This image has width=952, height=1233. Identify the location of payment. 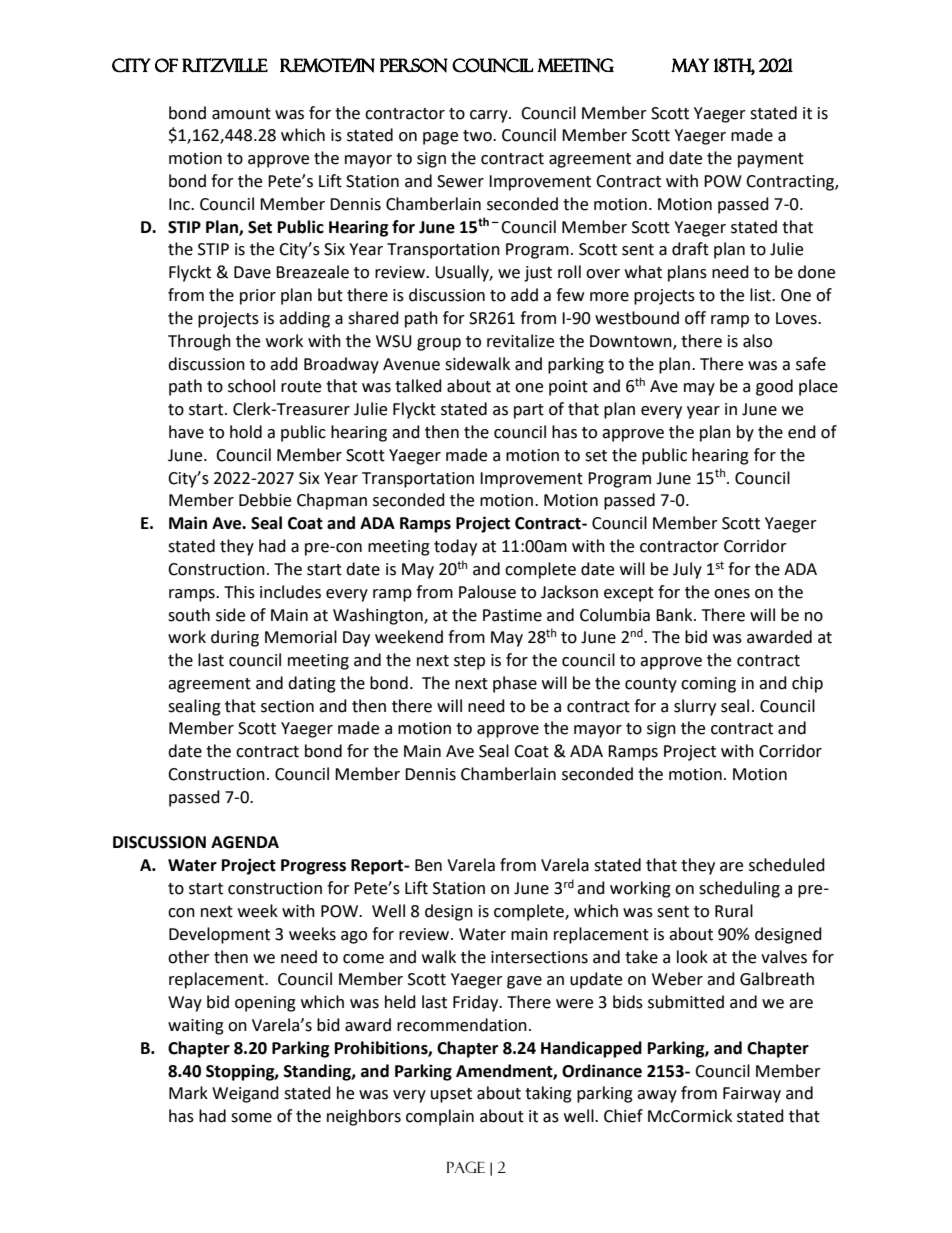
(771, 160).
